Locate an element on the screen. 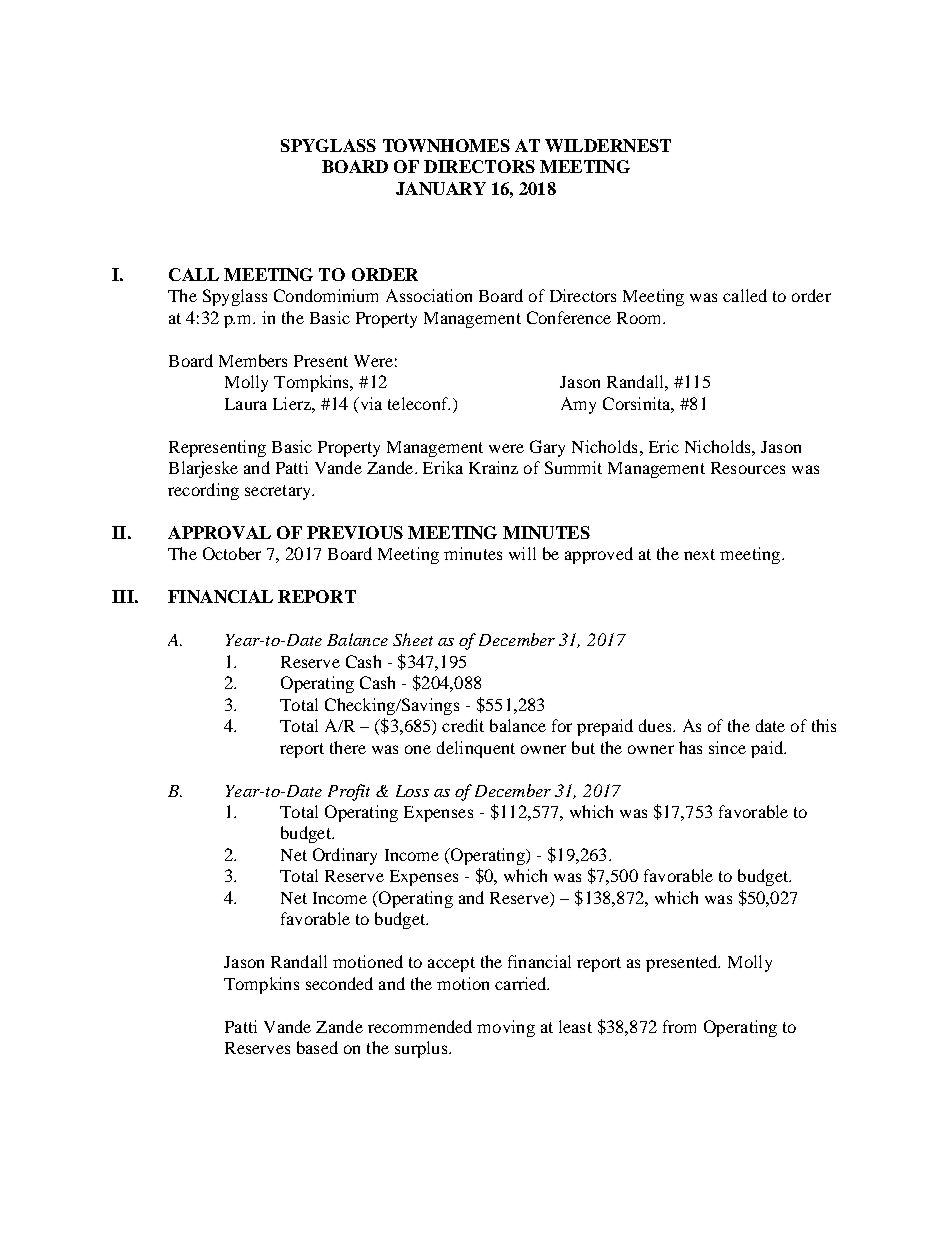 This screenshot has height=1233, width=952. Laura is located at coordinates (246, 404).
